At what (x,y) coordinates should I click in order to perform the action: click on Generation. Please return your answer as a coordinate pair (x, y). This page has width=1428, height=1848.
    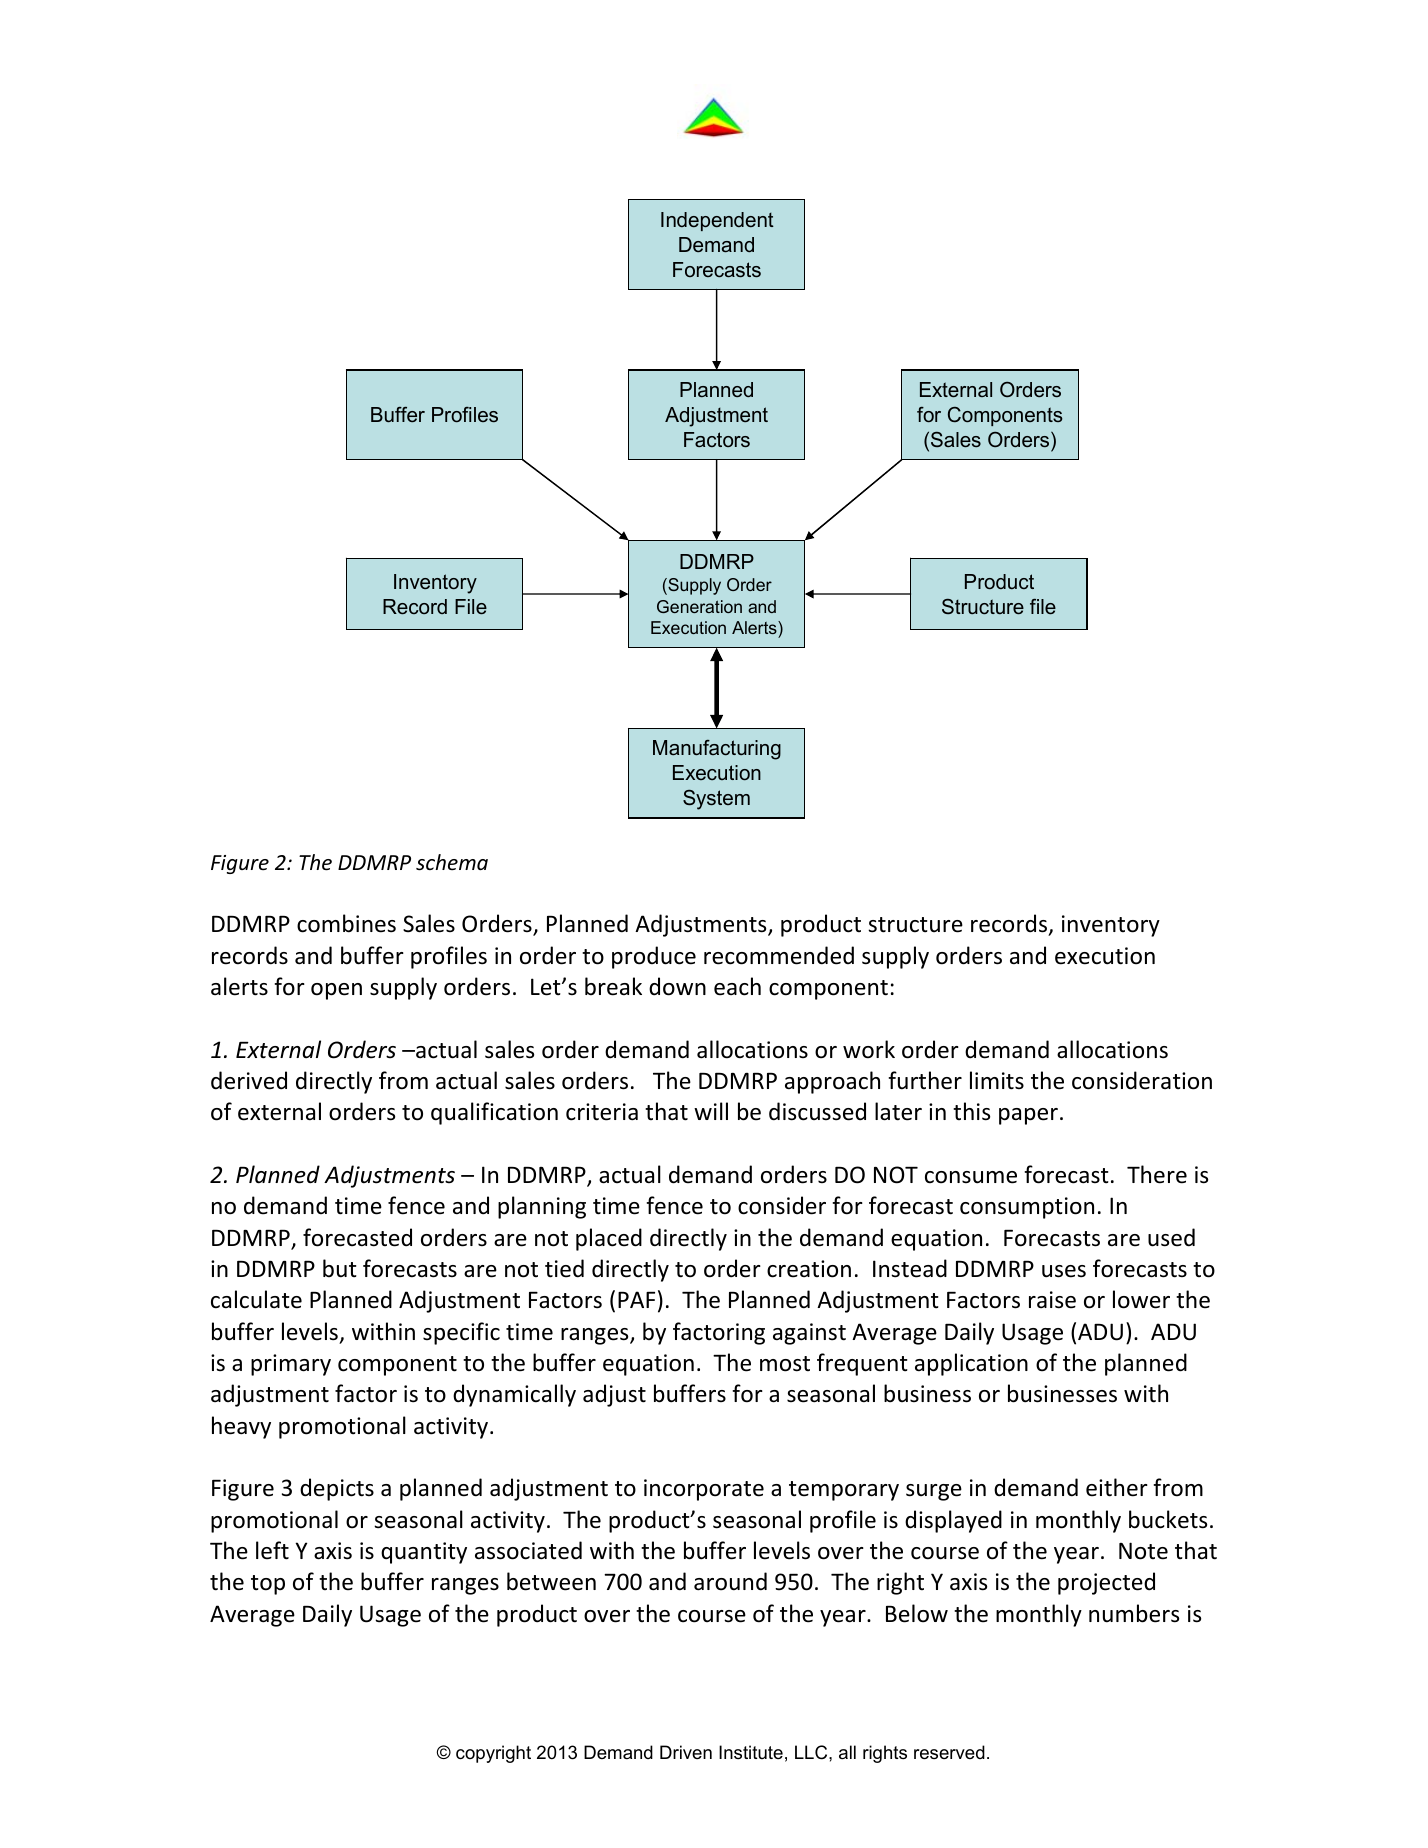
    Looking at the image, I should click on (699, 606).
